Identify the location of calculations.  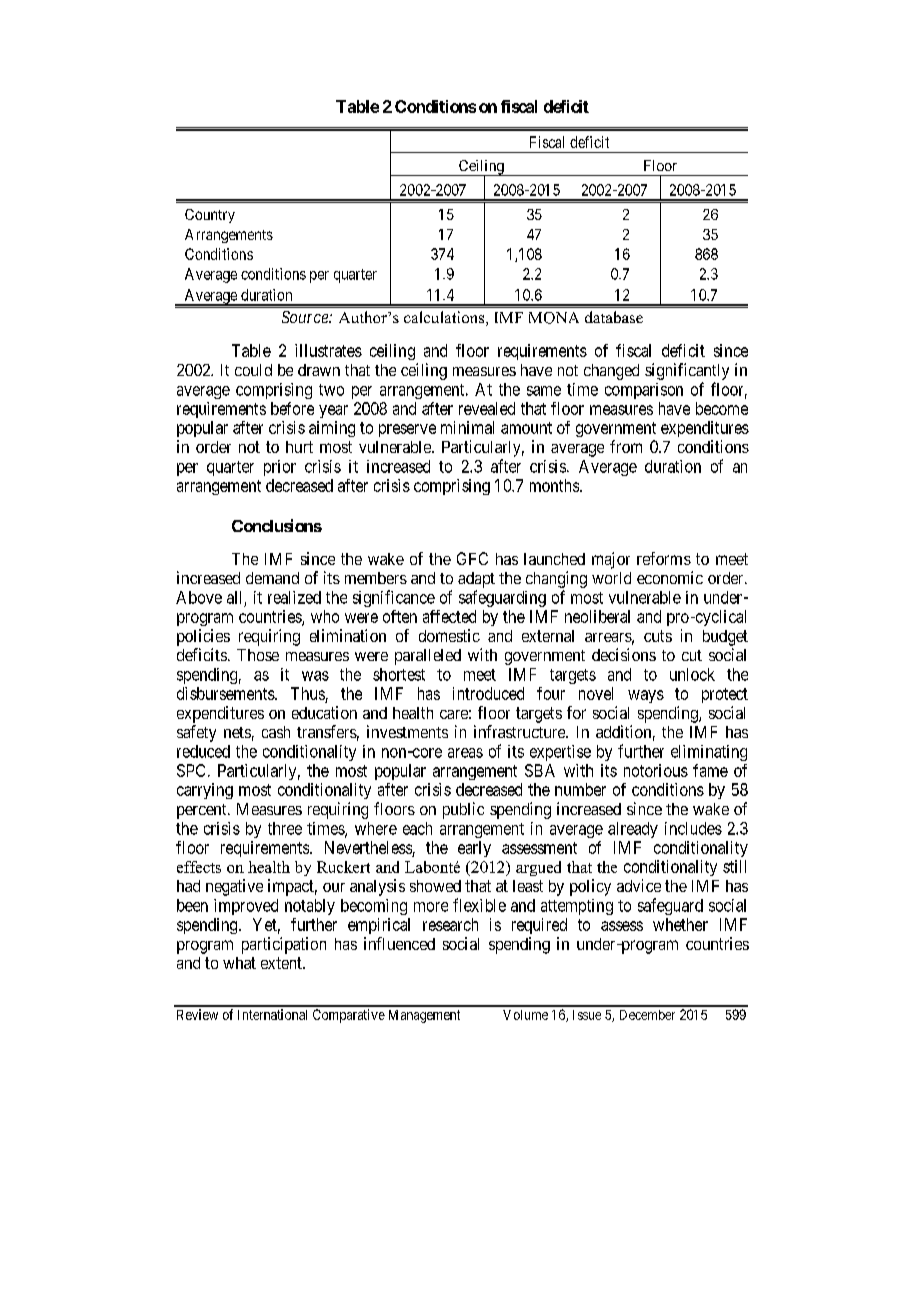
(445, 318).
